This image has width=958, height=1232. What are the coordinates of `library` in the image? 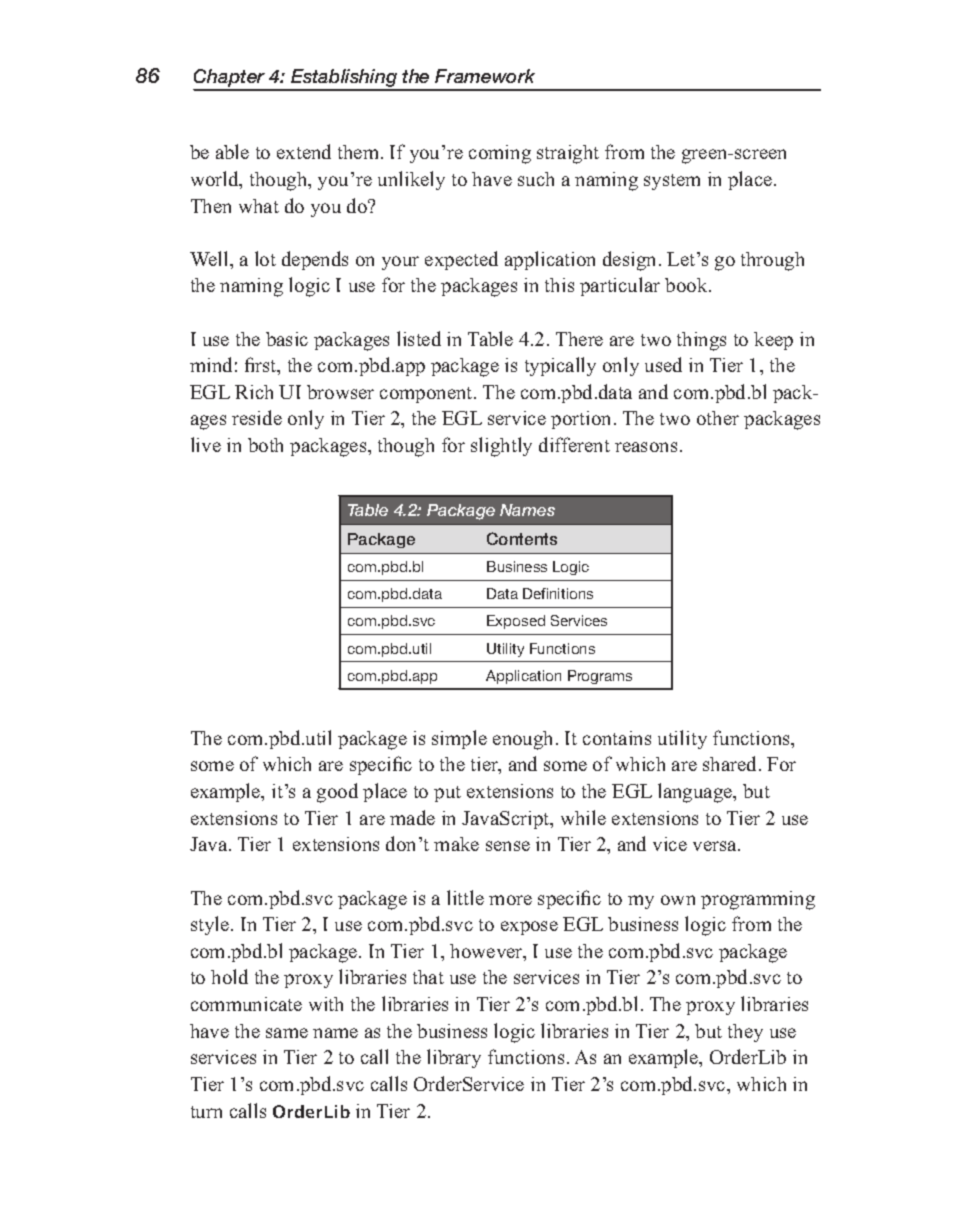 It's located at (454, 1058).
